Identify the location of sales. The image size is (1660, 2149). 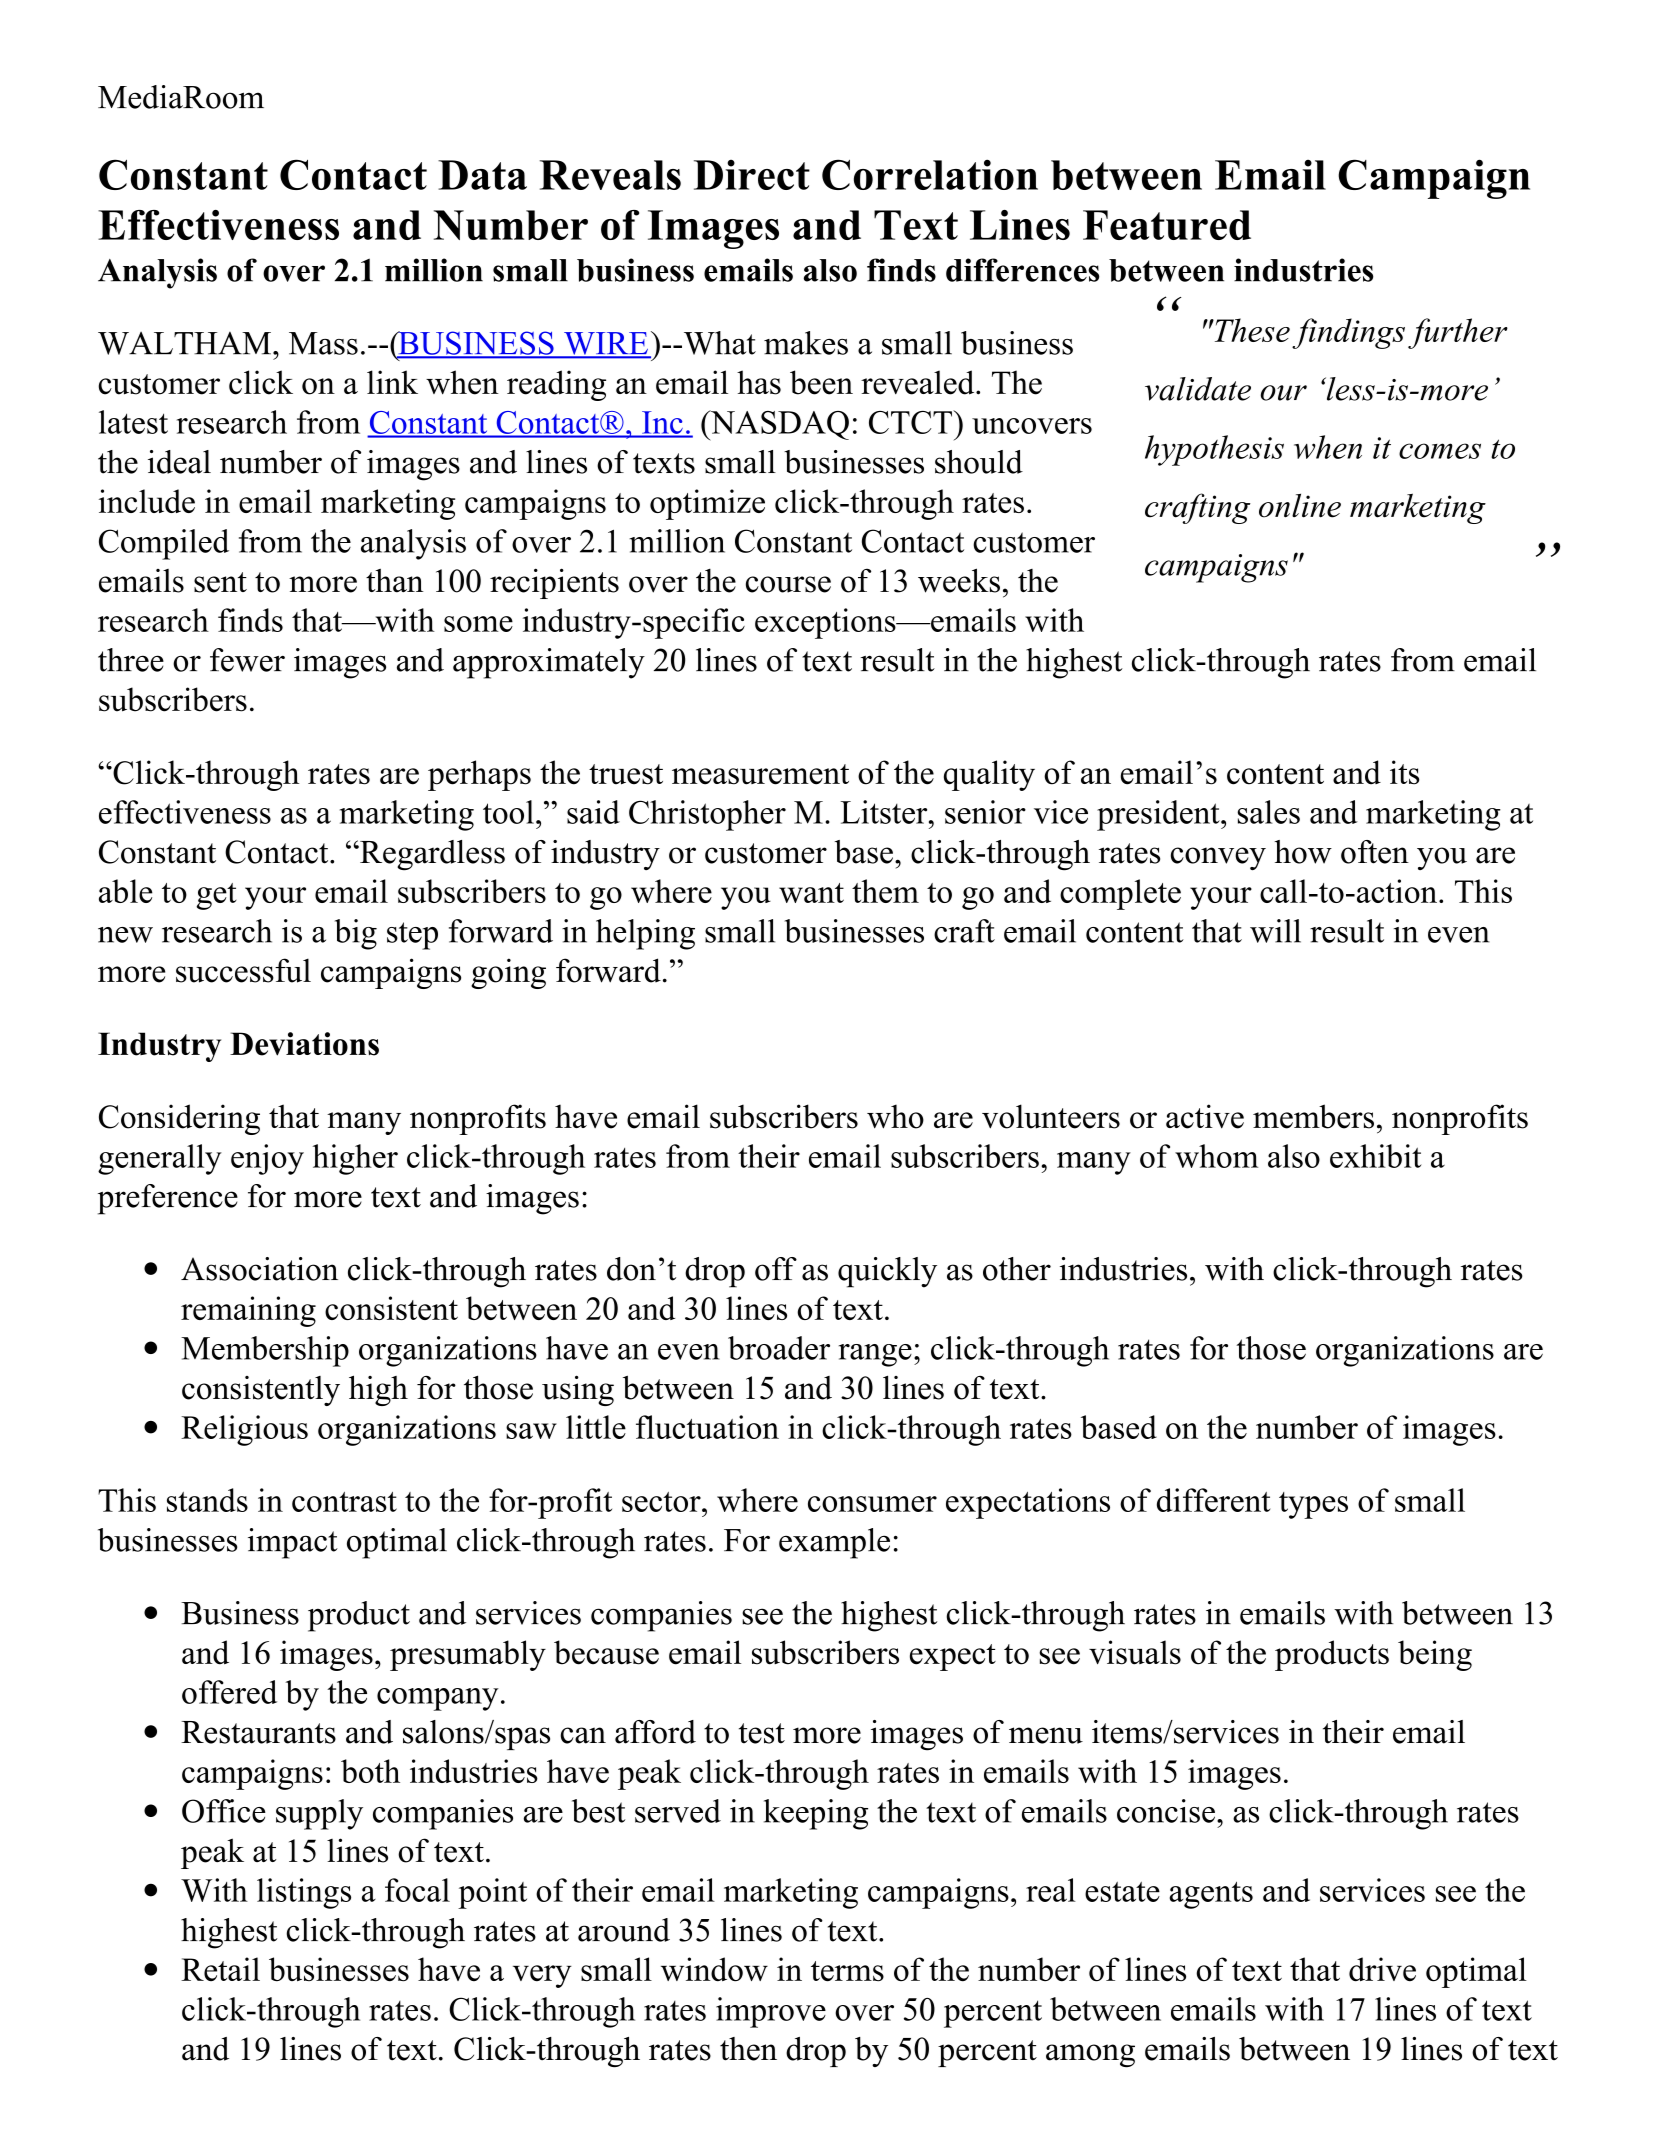
(1268, 812).
